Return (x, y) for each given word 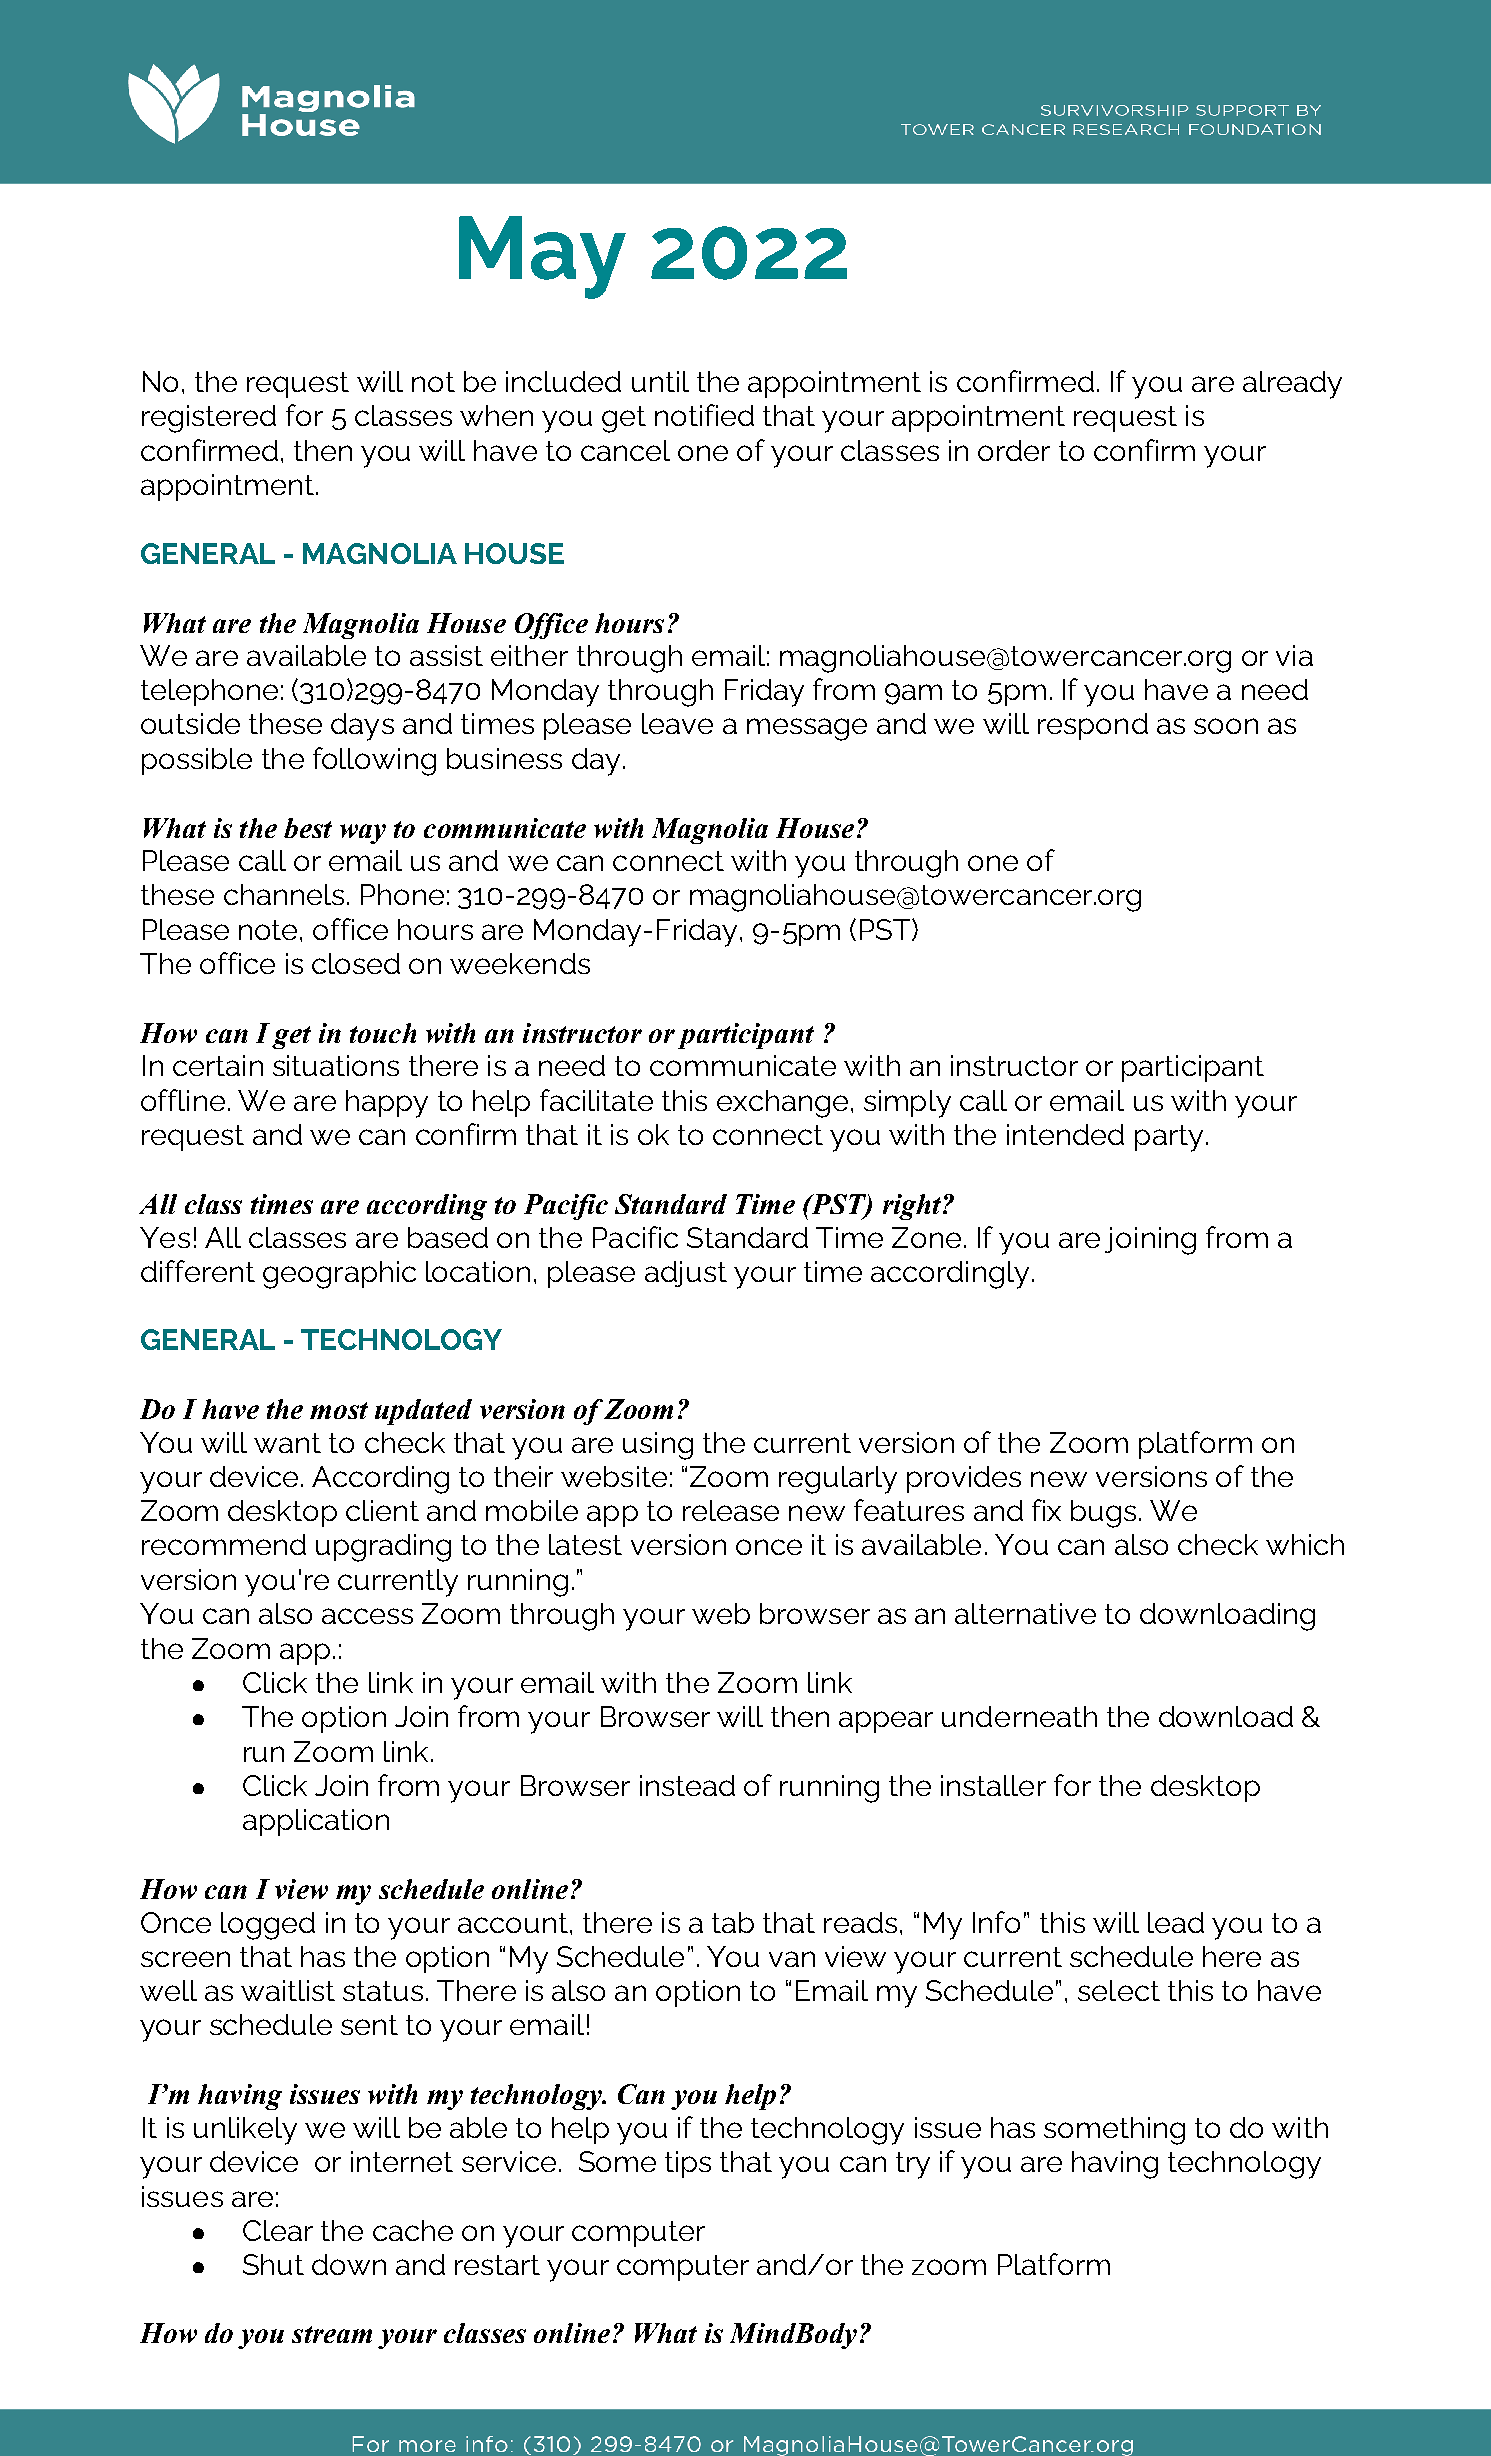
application (316, 1822)
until (660, 381)
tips (688, 2164)
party (1169, 1138)
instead (687, 1785)
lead (1176, 1922)
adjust (686, 1274)
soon (1226, 726)
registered (209, 419)
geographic (339, 1275)
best (308, 828)
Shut (273, 2264)
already (1292, 385)
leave (677, 723)
